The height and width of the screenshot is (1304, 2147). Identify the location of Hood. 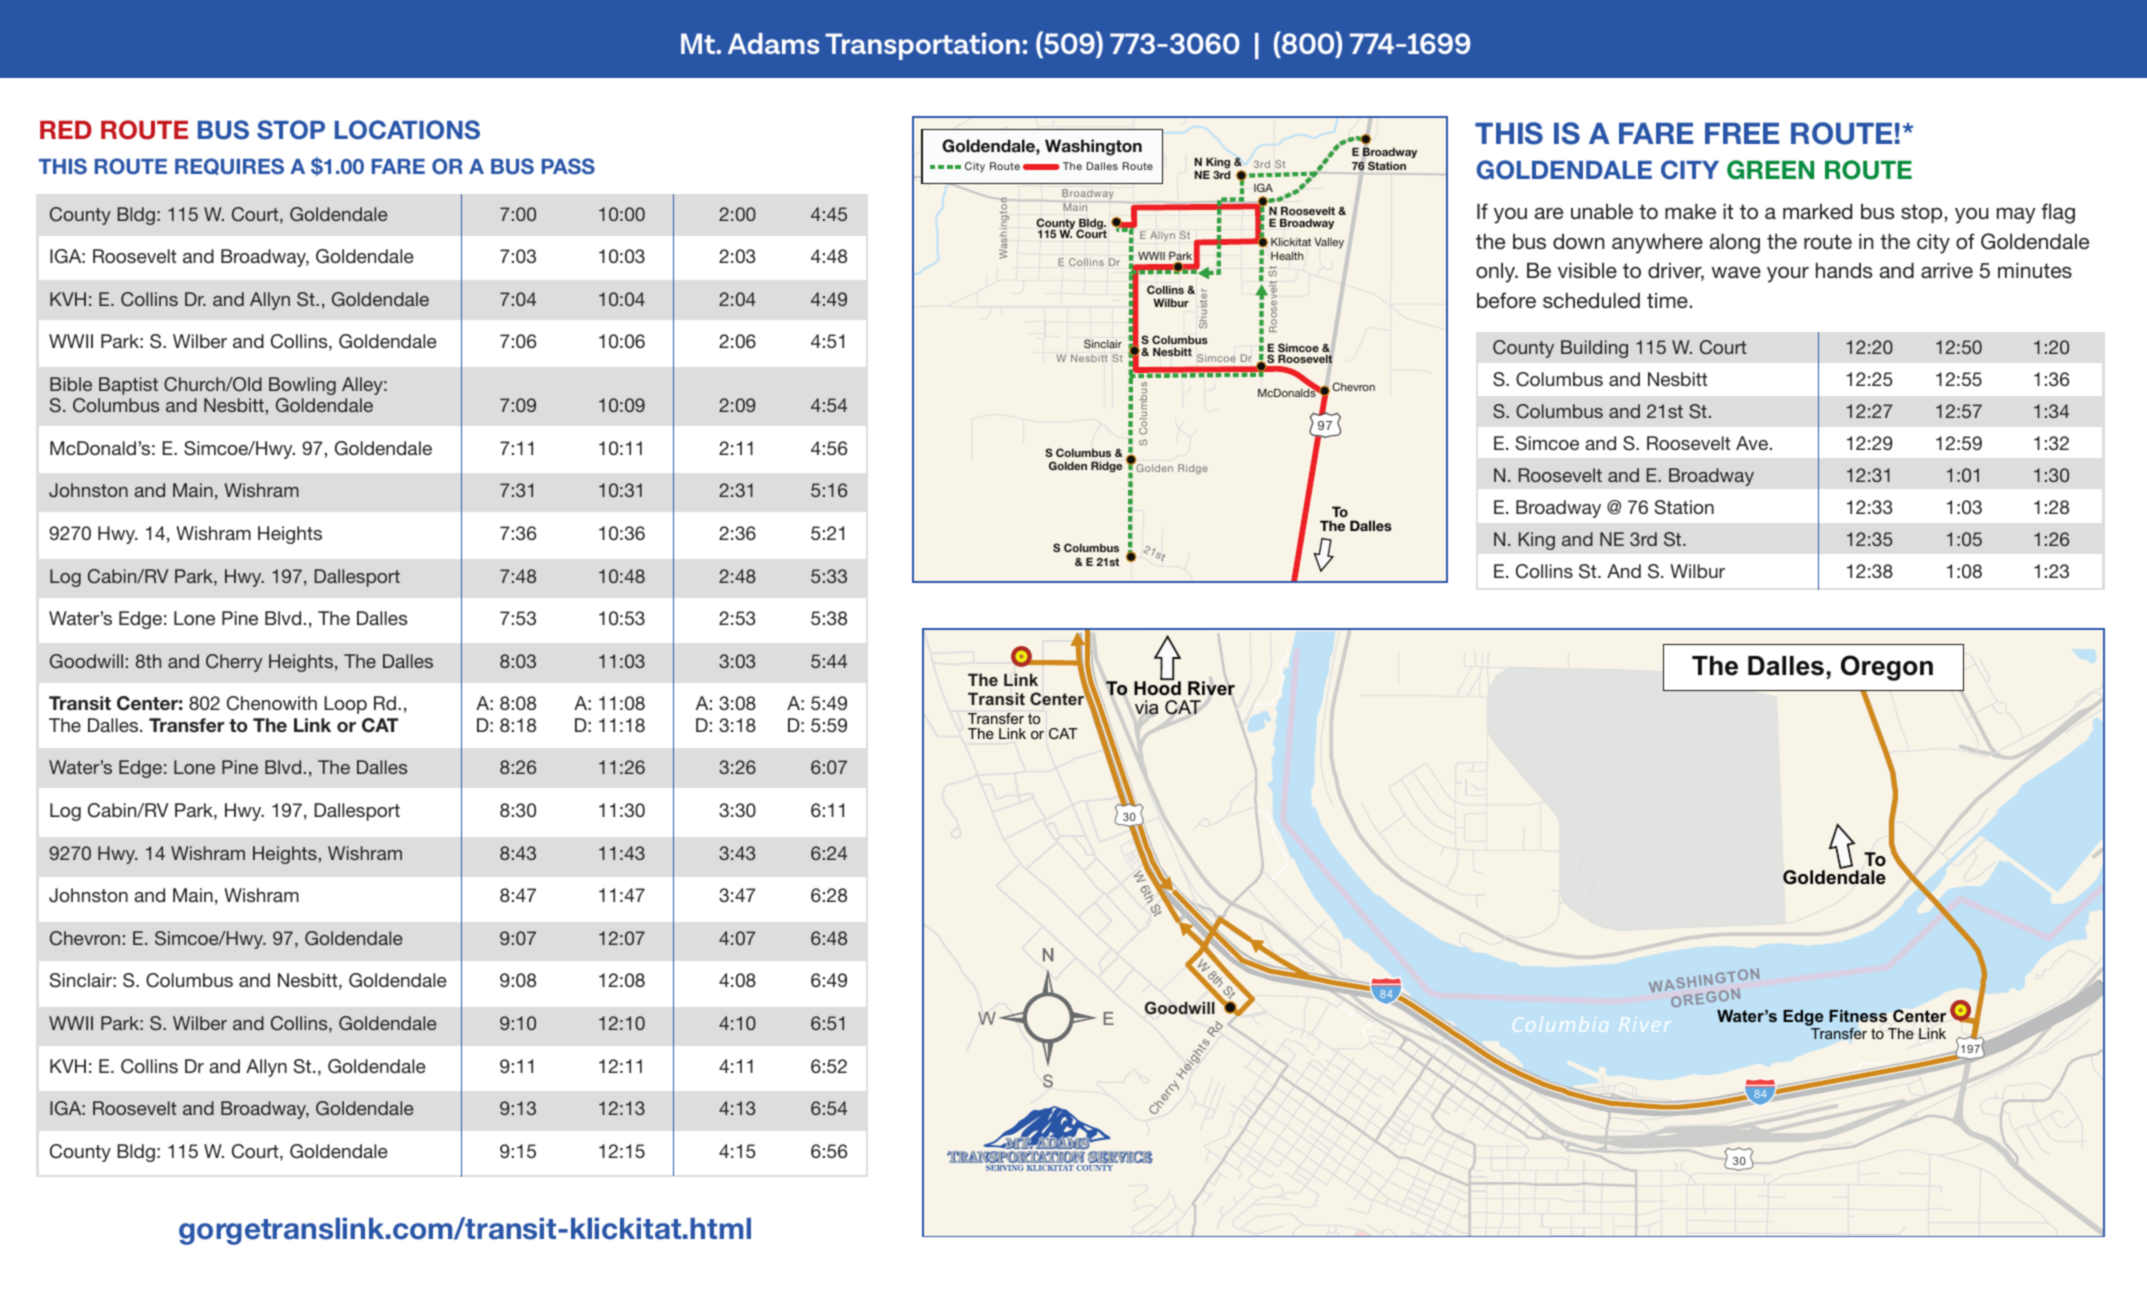
(1157, 687).
